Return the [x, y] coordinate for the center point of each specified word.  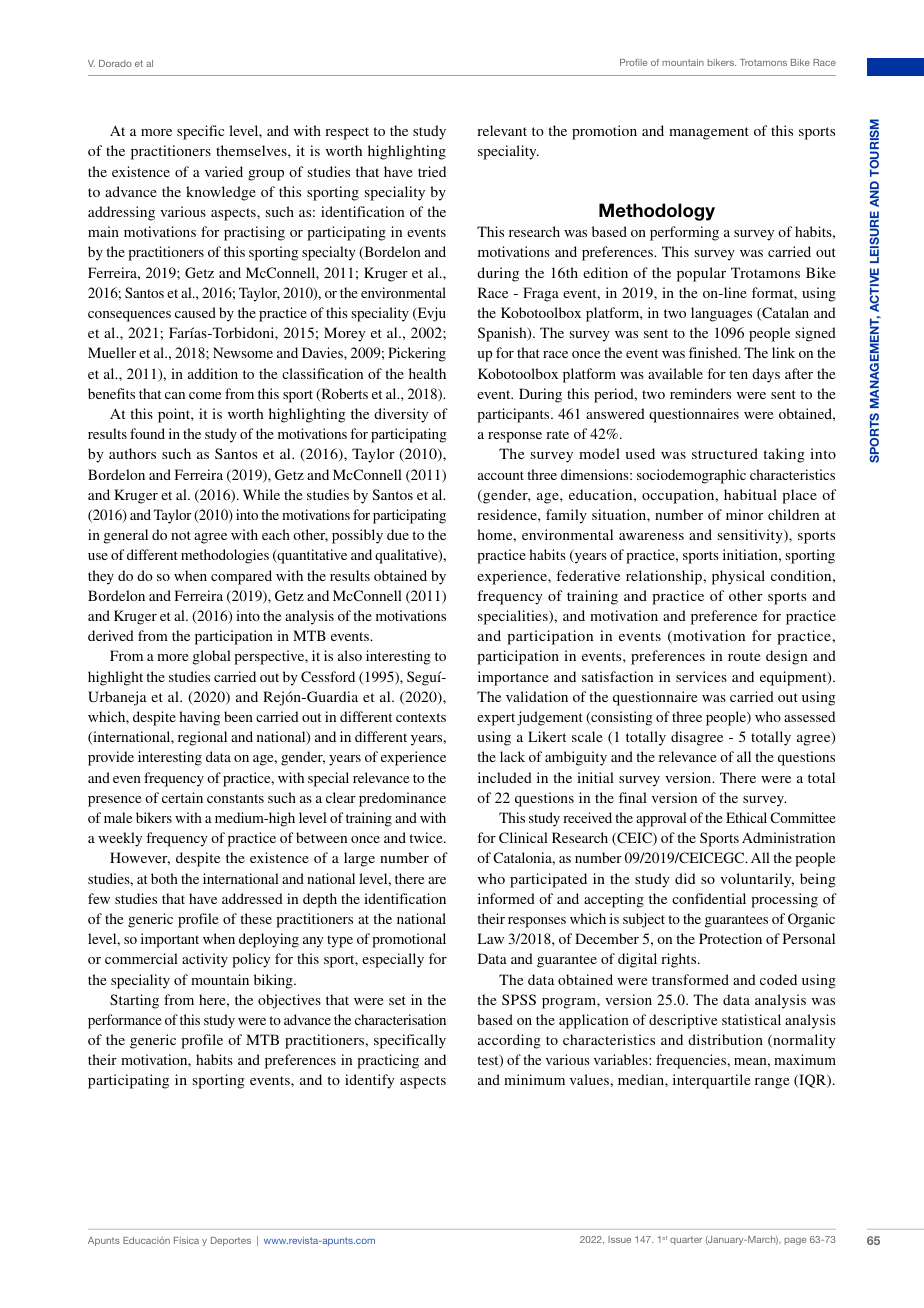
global [212, 657]
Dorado [115, 63]
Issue [619, 1239]
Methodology [657, 212]
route [744, 656]
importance [513, 678]
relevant [502, 130]
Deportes [231, 1241]
